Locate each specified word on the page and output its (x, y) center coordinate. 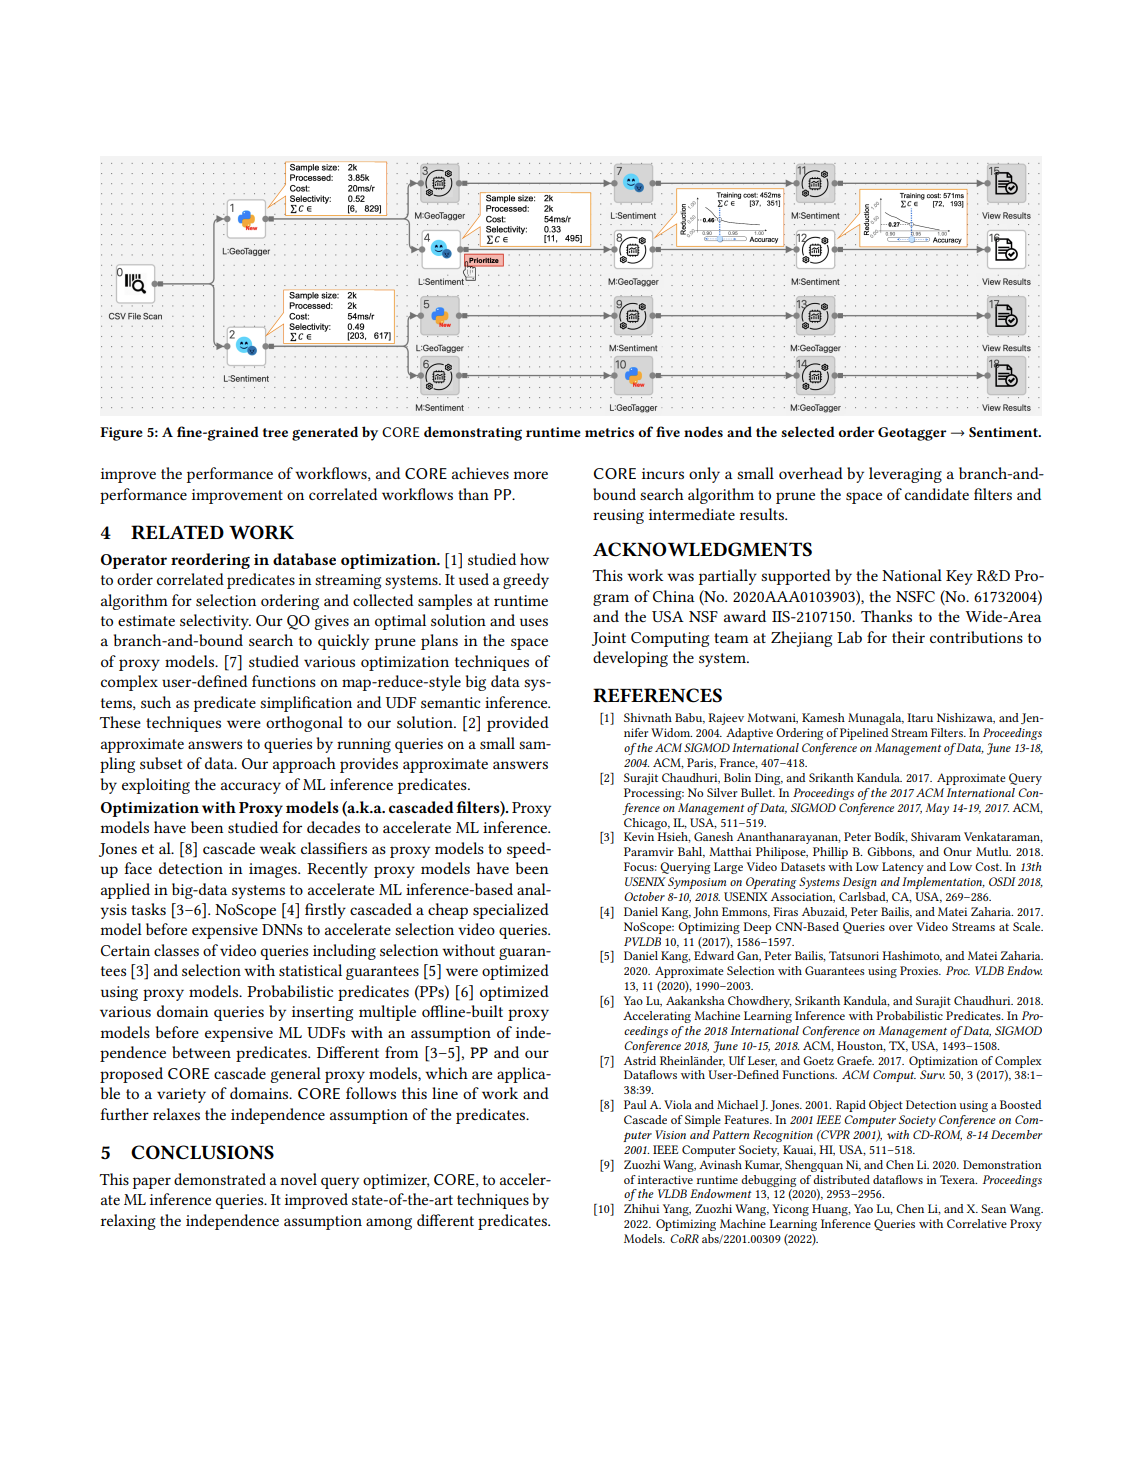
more (531, 475)
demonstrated (220, 1179)
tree (275, 432)
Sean (993, 1208)
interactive (665, 1179)
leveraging (905, 475)
